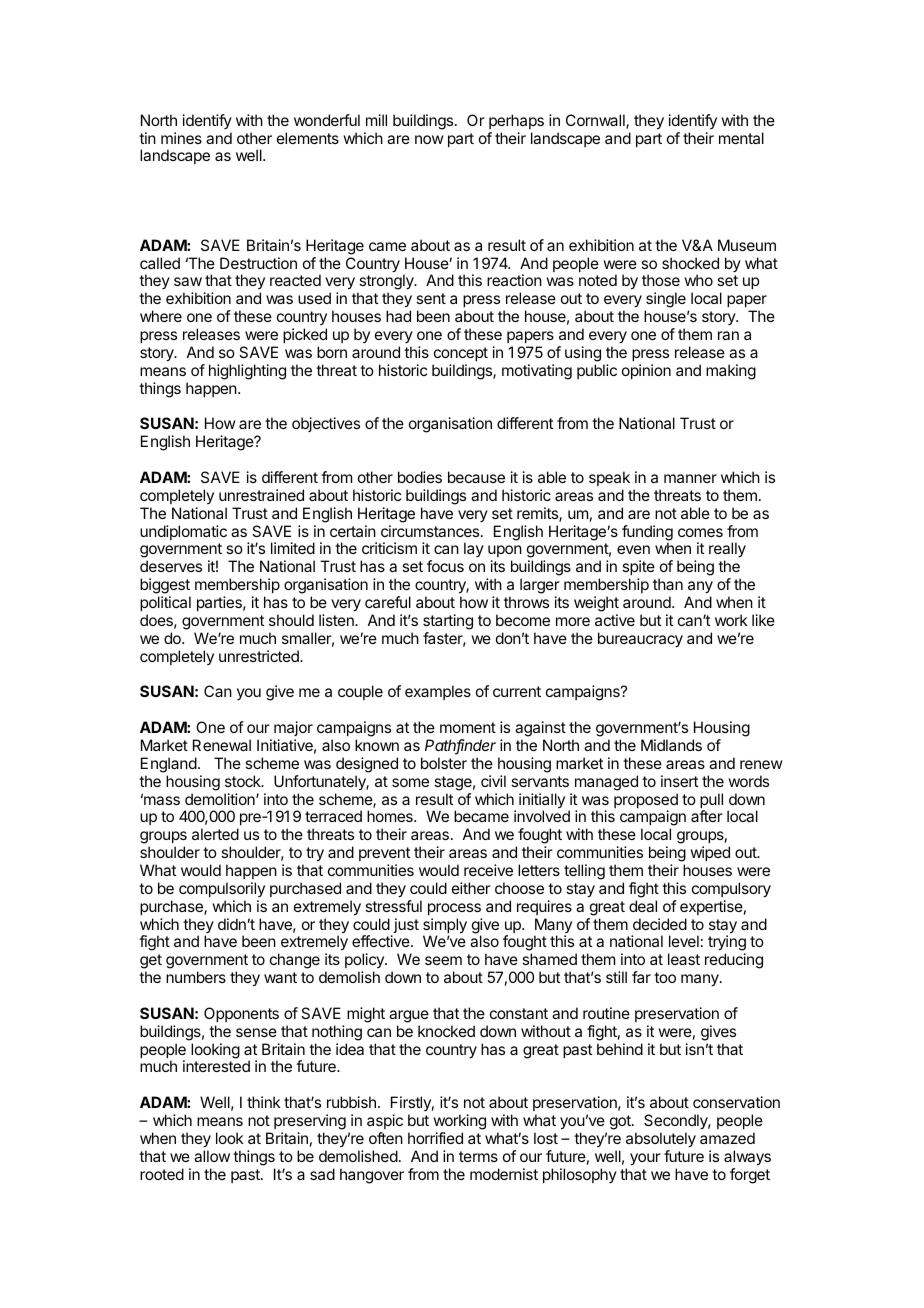  Describe the element at coordinates (707, 816) in the page. I see `after` at that location.
